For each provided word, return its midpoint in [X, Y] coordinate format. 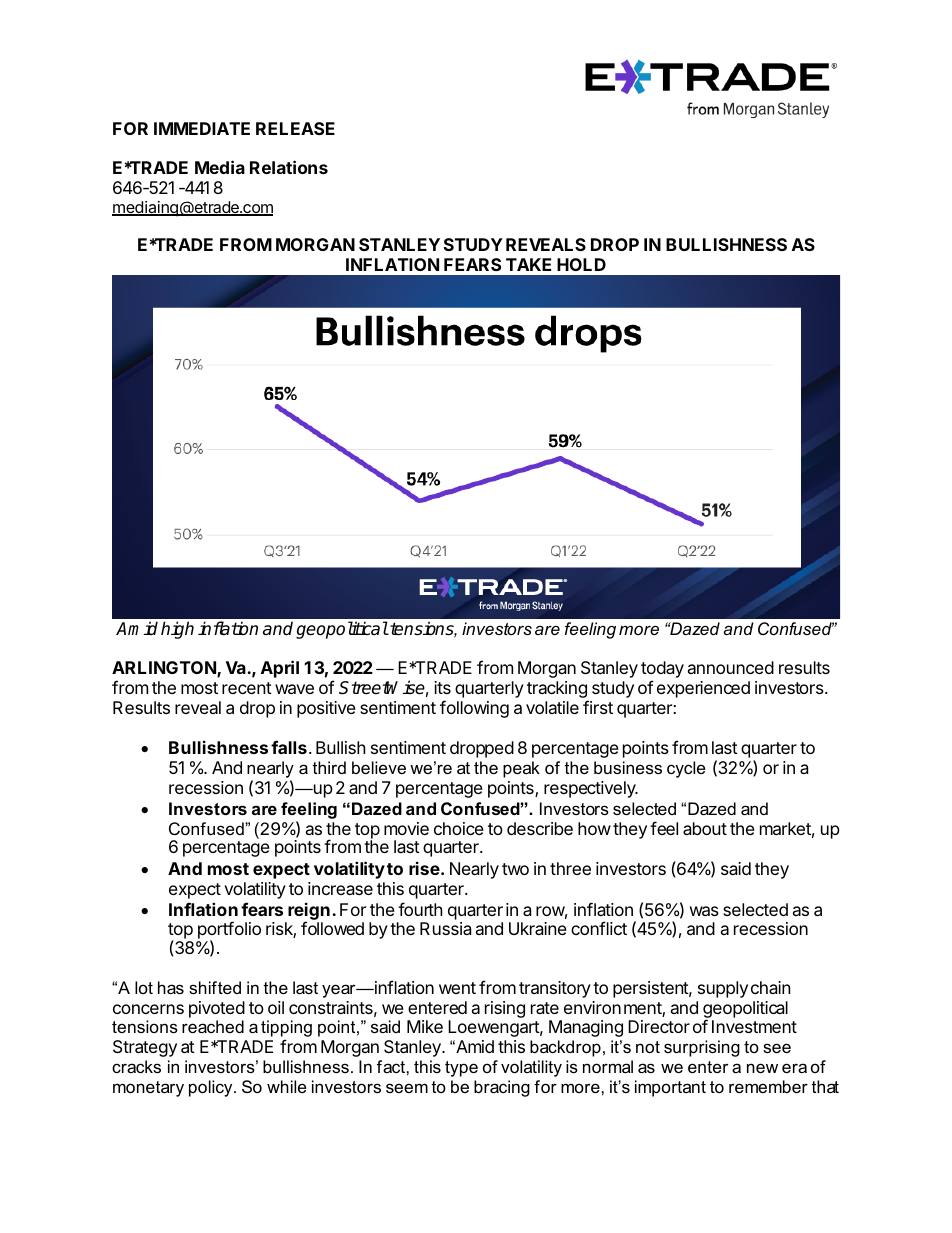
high [177, 630]
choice [459, 828]
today [662, 671]
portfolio [229, 931]
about [705, 828]
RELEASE [295, 128]
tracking [558, 691]
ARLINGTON [165, 669]
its [442, 687]
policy [212, 1088]
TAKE [528, 264]
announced [731, 667]
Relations [289, 167]
